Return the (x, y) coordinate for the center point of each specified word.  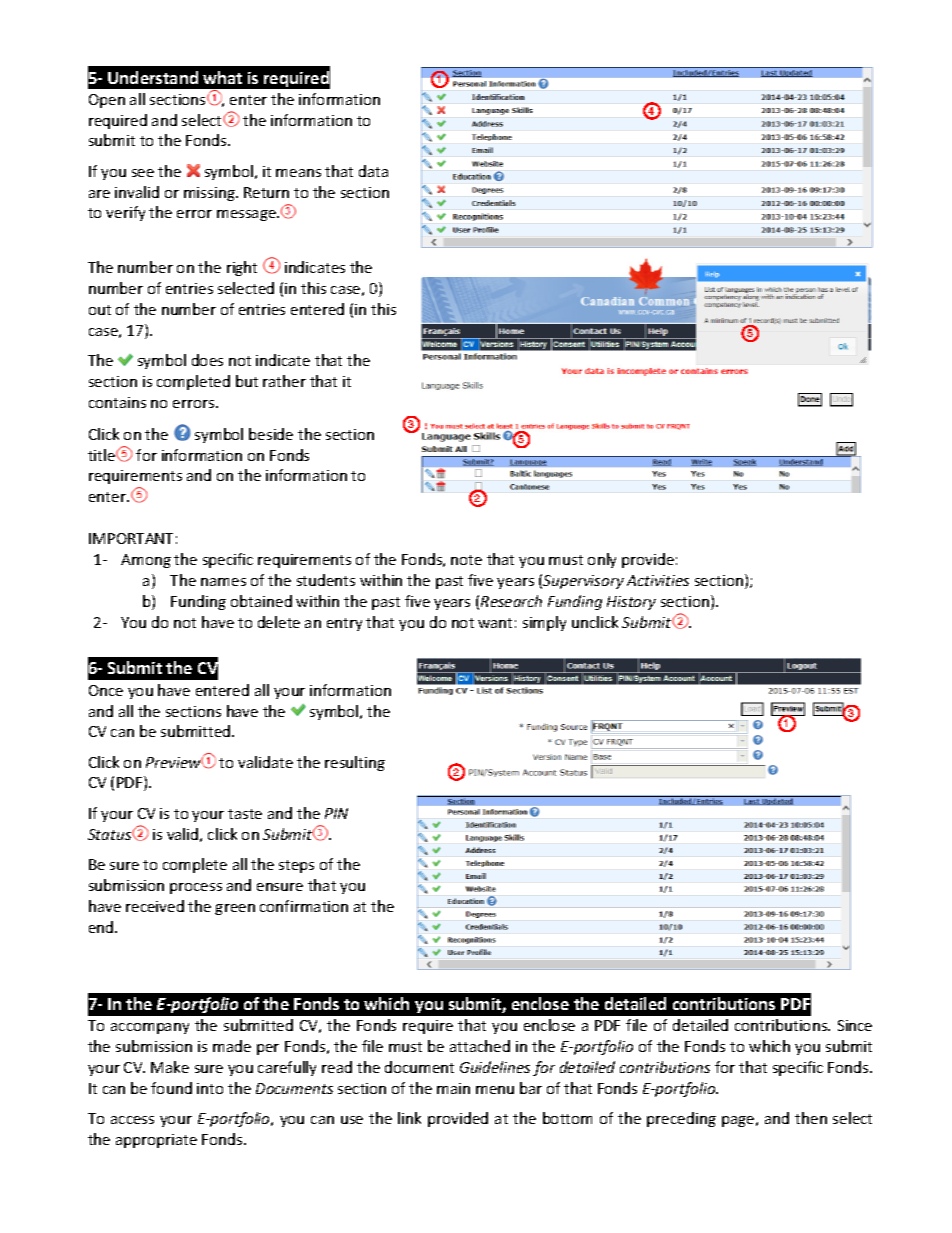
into (210, 1088)
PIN (336, 813)
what (222, 77)
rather (284, 381)
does (207, 360)
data (373, 171)
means (298, 173)
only (602, 560)
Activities (658, 580)
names (223, 582)
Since (855, 1025)
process (196, 888)
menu (495, 1090)
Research (511, 601)
